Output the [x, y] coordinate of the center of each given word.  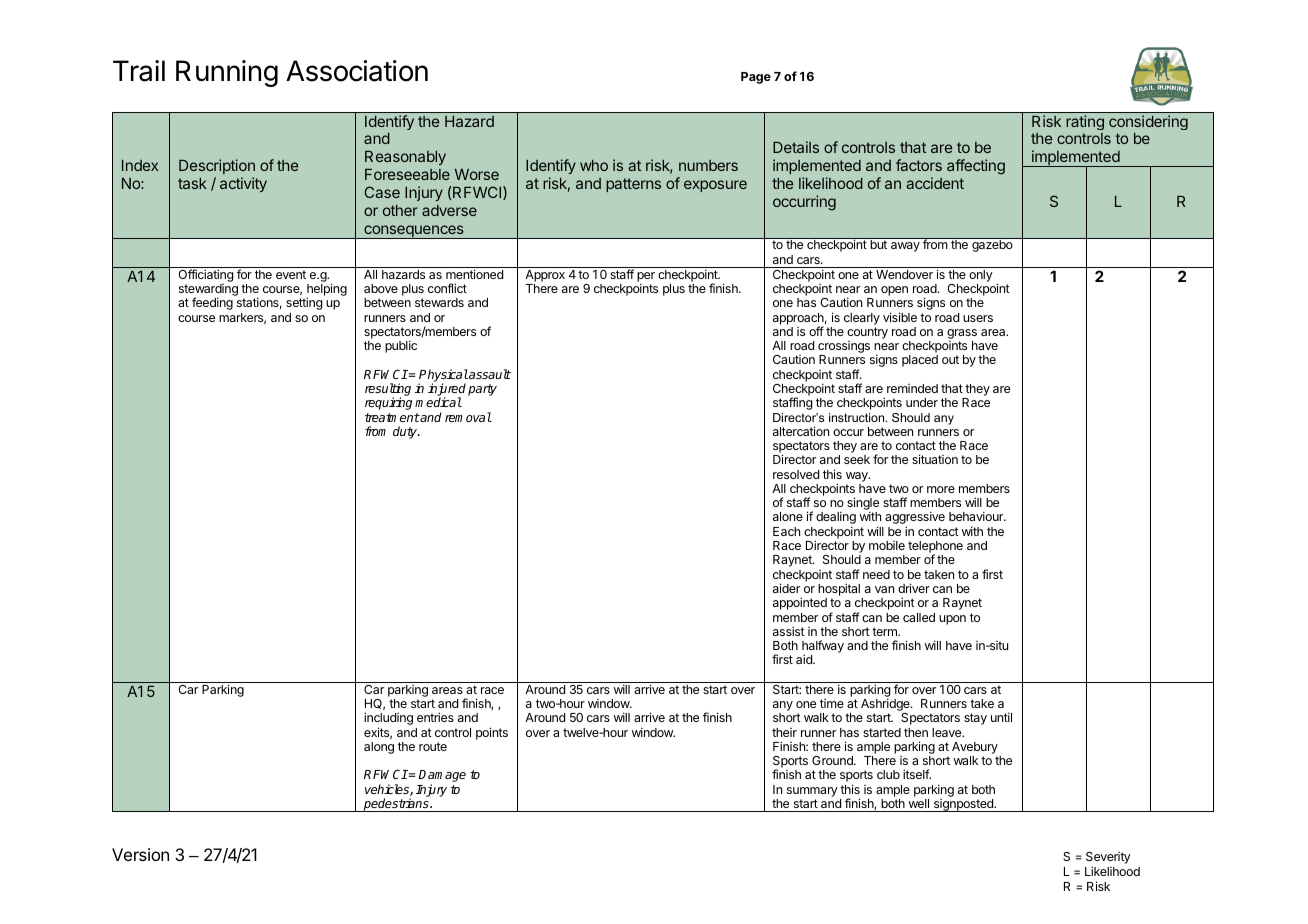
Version [140, 854]
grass [962, 335]
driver [914, 588]
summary [812, 792]
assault [489, 374]
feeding [212, 303]
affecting [976, 167]
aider [786, 588]
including [388, 720]
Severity [1108, 859]
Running [227, 73]
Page [756, 78]
